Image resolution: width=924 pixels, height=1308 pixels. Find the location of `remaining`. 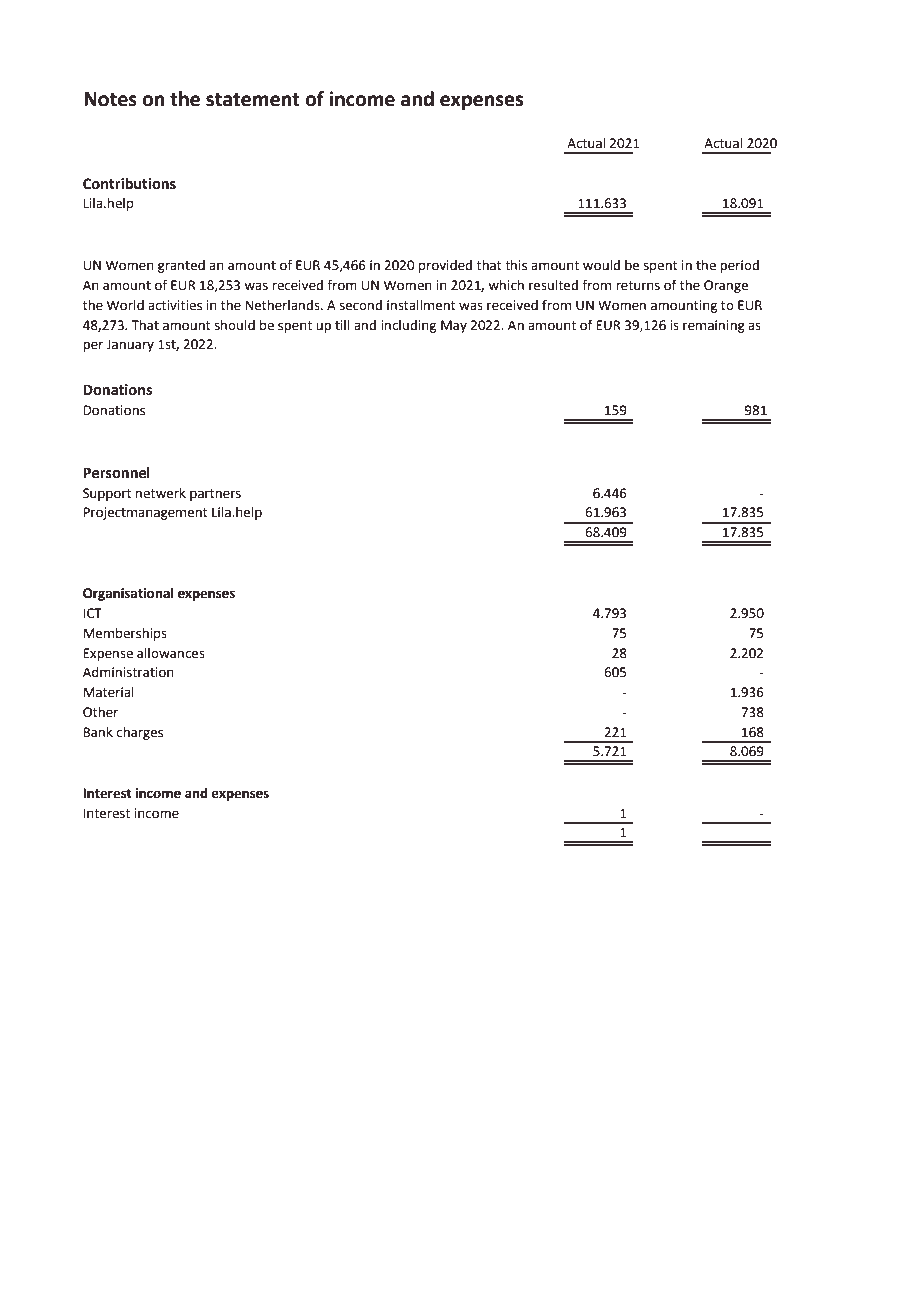

remaining is located at coordinates (714, 326).
